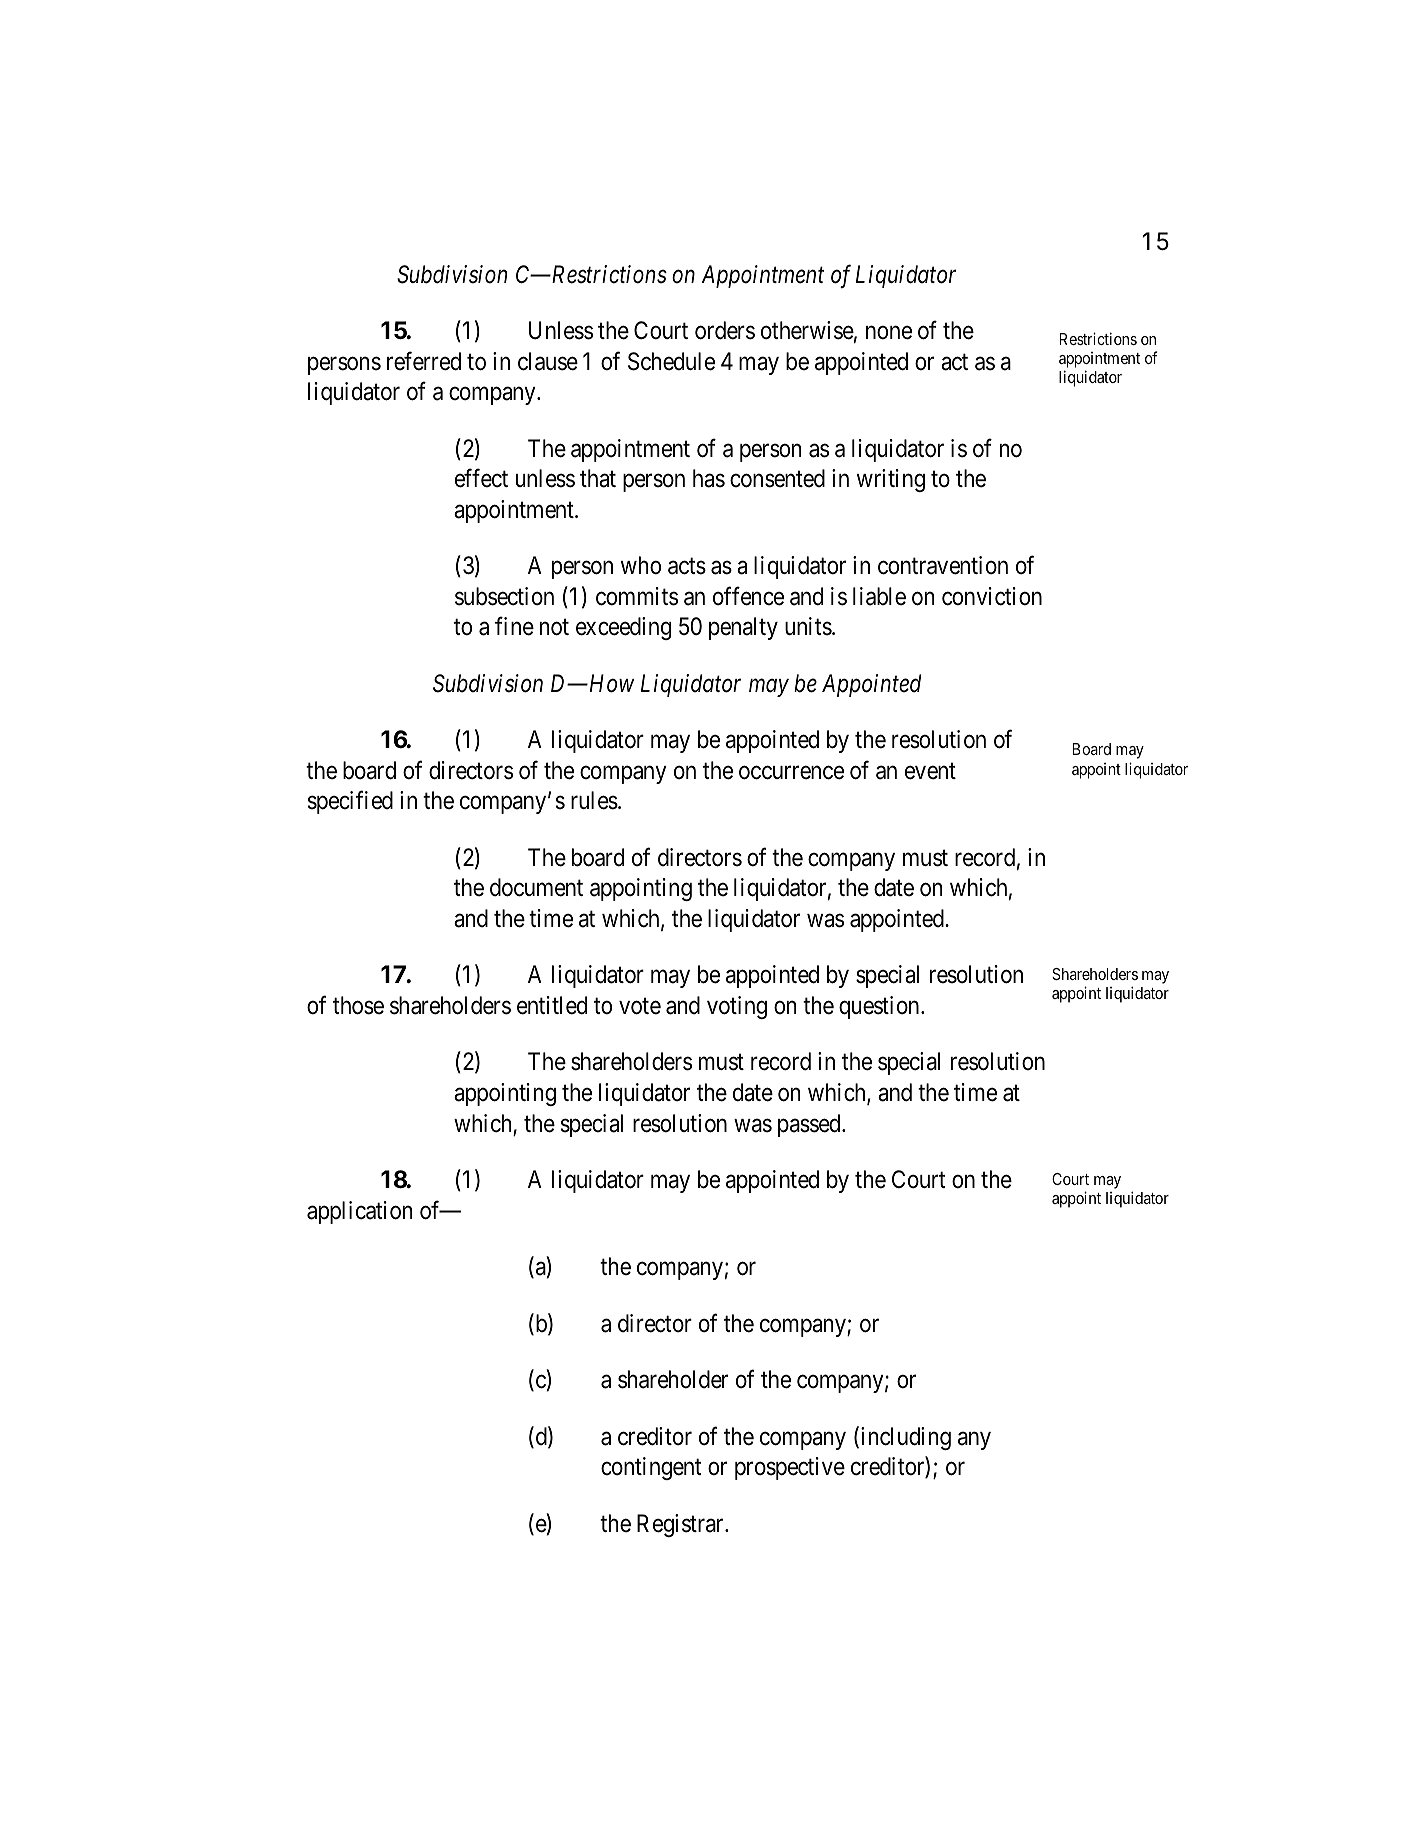 The width and height of the page is (1417, 1834). Describe the element at coordinates (424, 361) in the page. I see `referred` at that location.
